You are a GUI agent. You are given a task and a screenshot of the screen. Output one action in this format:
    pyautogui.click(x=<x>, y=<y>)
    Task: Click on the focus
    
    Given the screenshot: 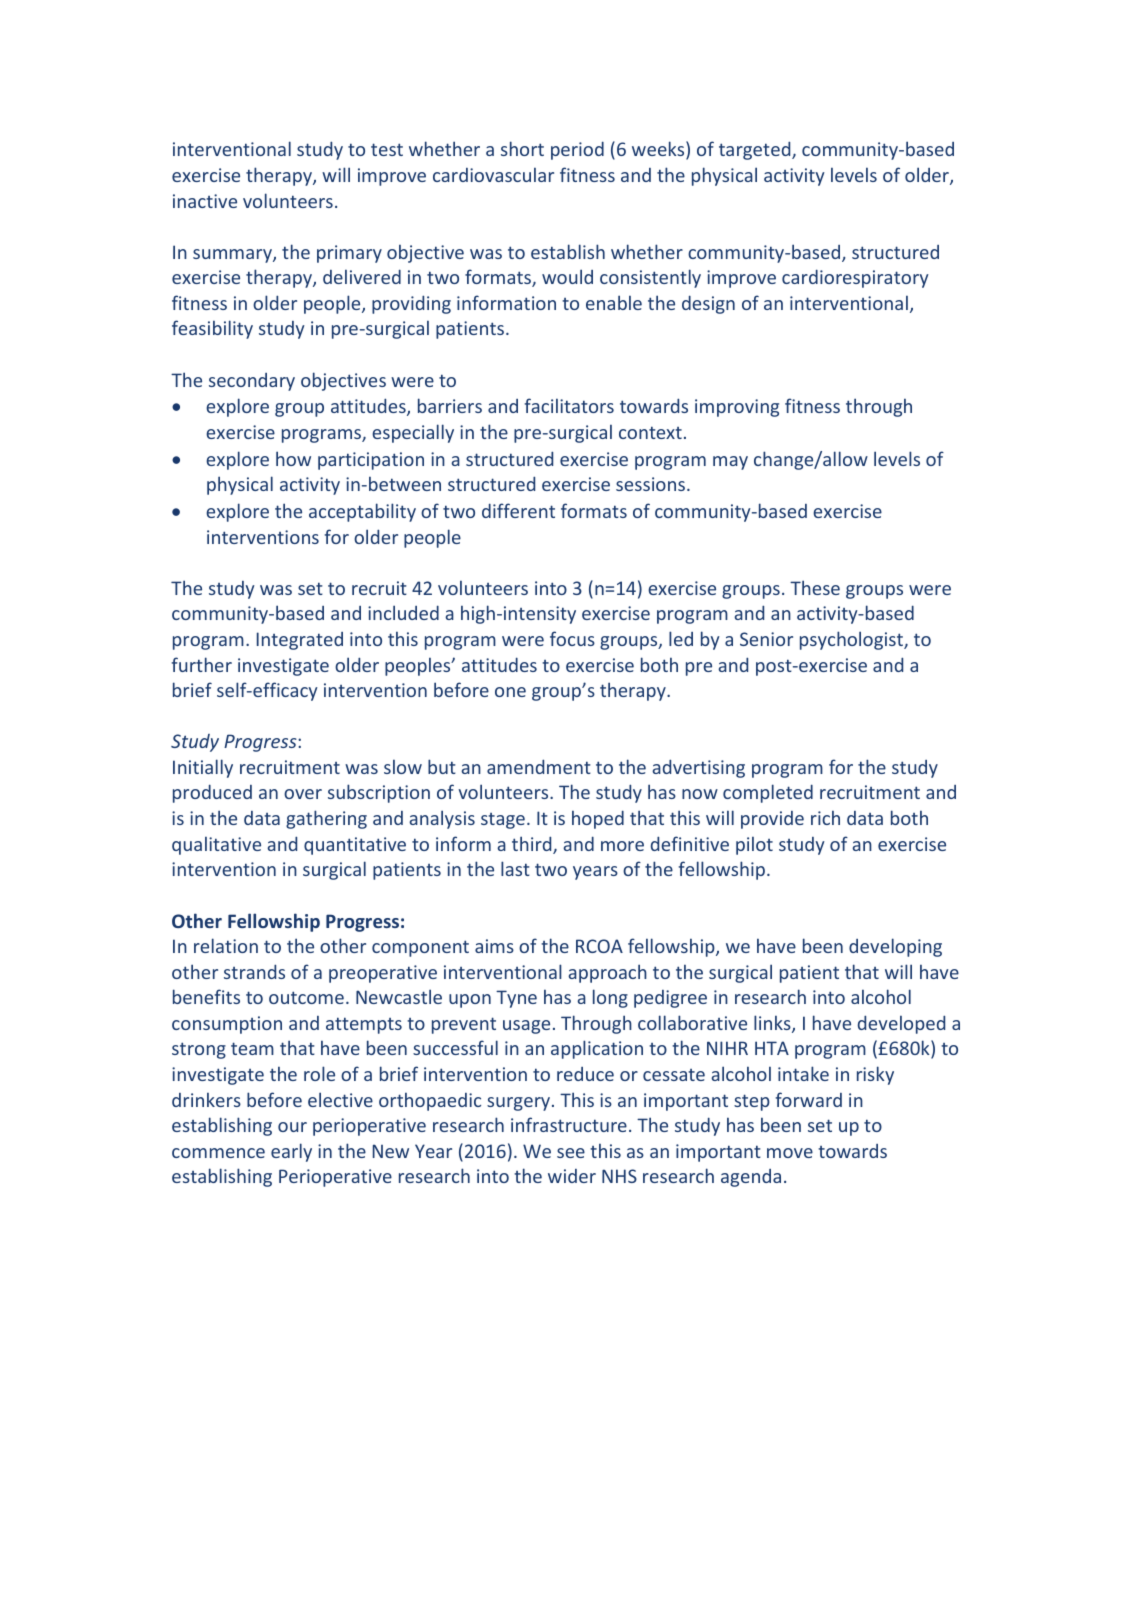 What is the action you would take?
    pyautogui.click(x=572, y=638)
